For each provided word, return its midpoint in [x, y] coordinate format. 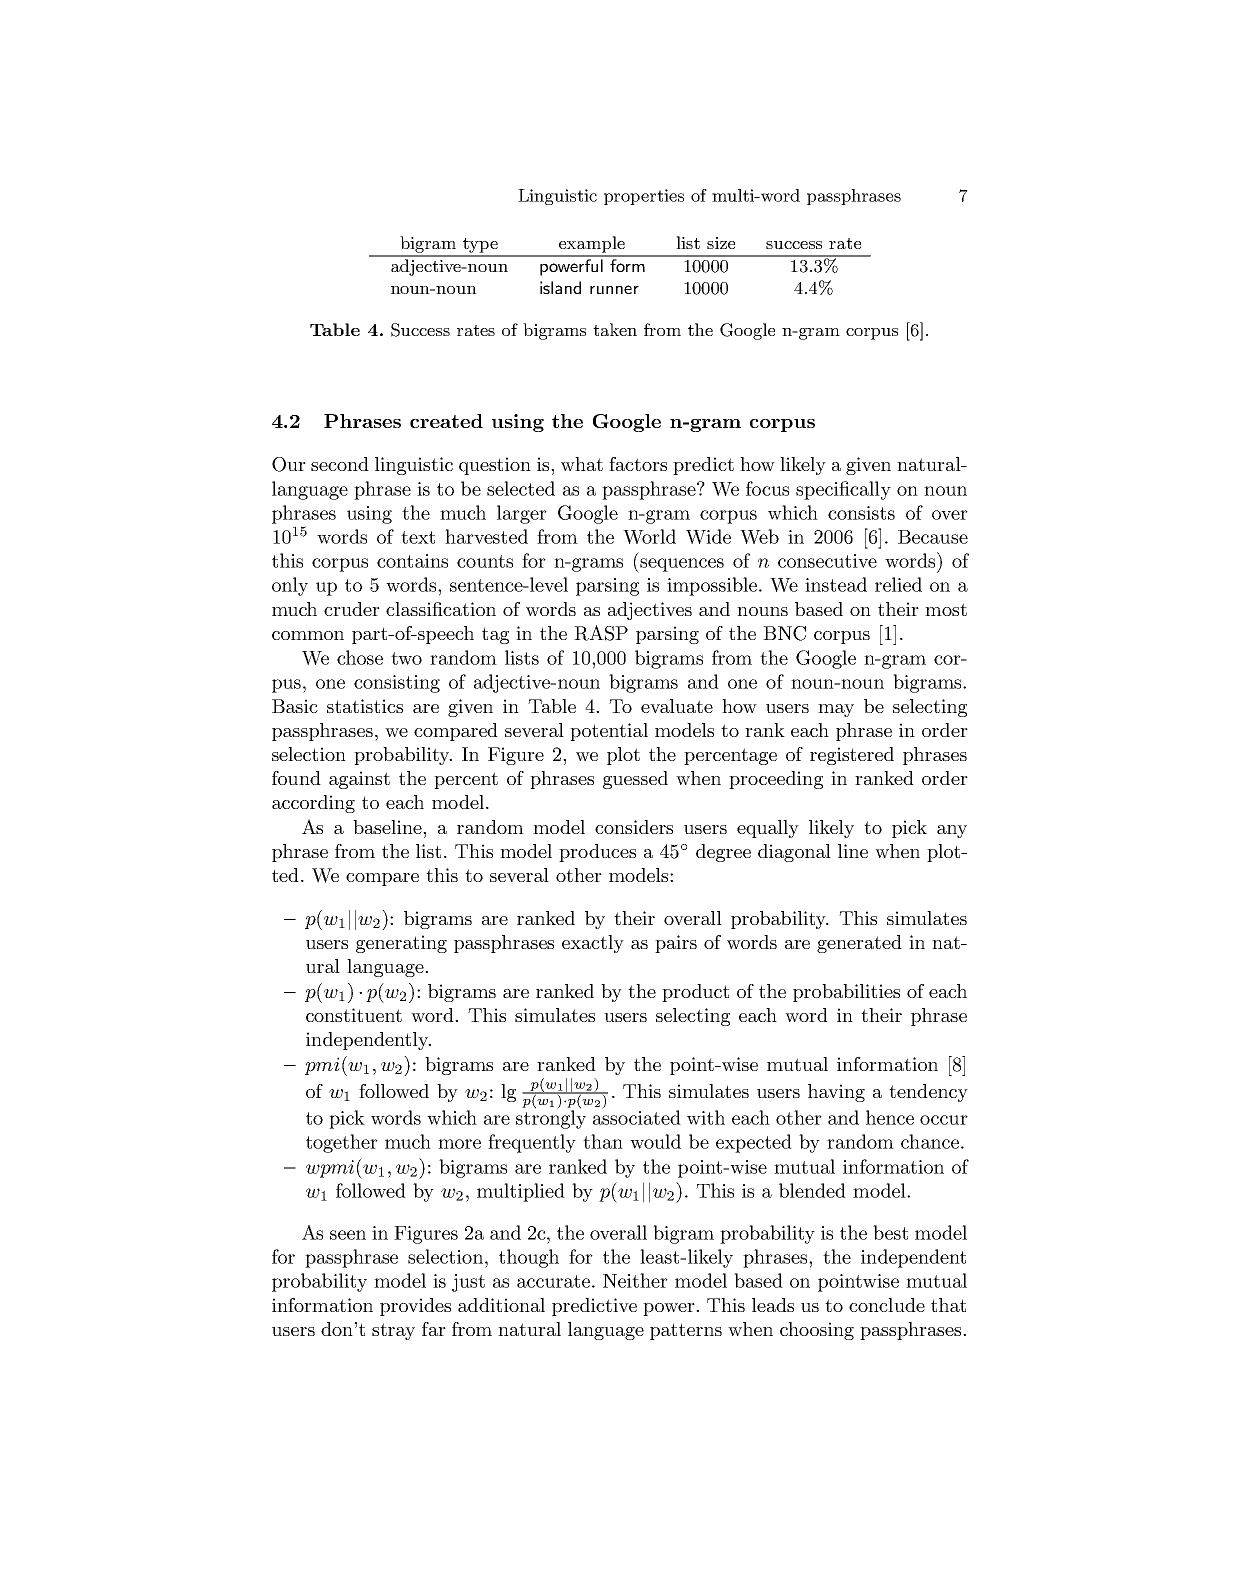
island [560, 287]
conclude [887, 1305]
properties [644, 197]
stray [393, 1331]
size [721, 243]
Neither [635, 1280]
